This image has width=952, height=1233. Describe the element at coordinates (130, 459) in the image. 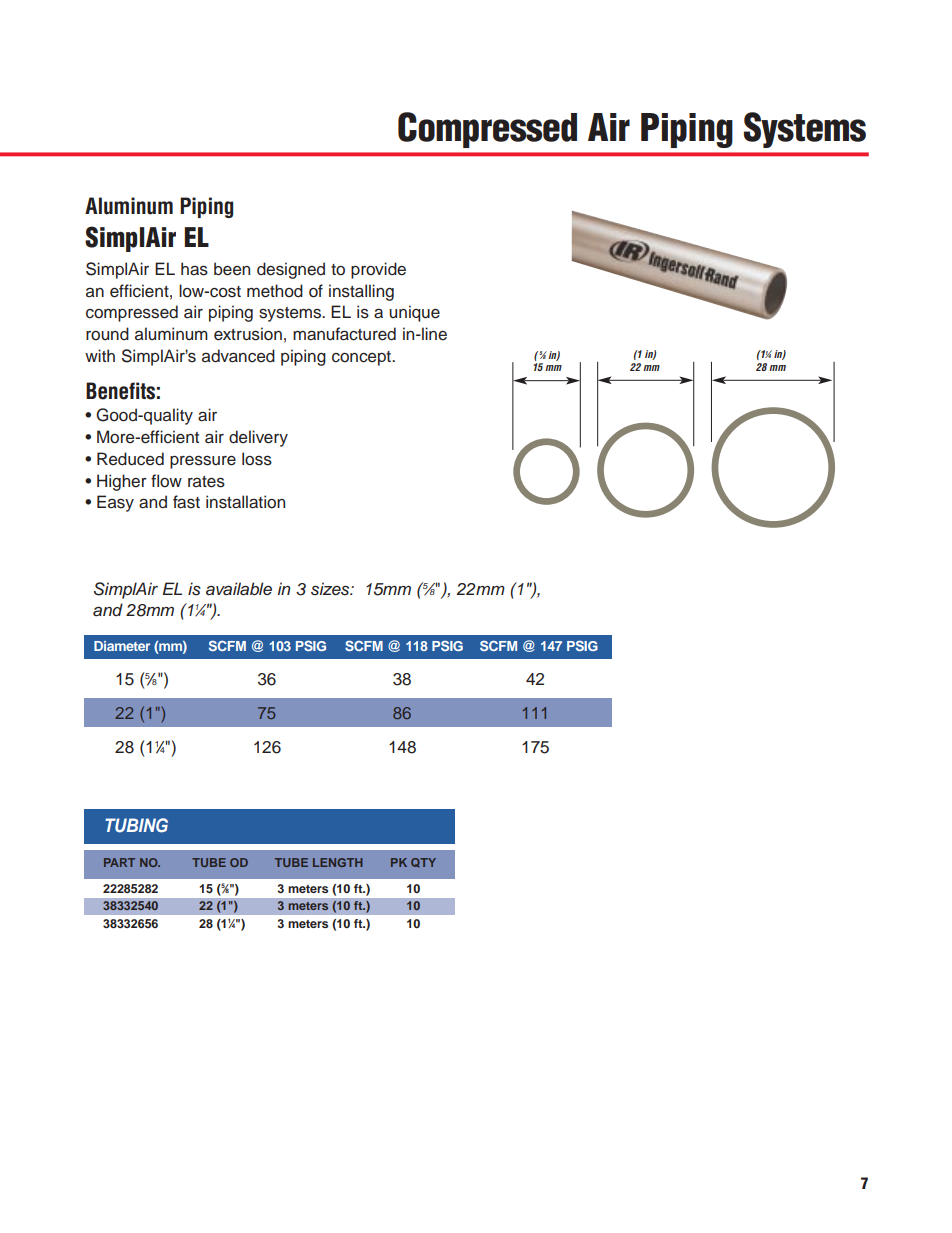

I see `Reduced` at that location.
